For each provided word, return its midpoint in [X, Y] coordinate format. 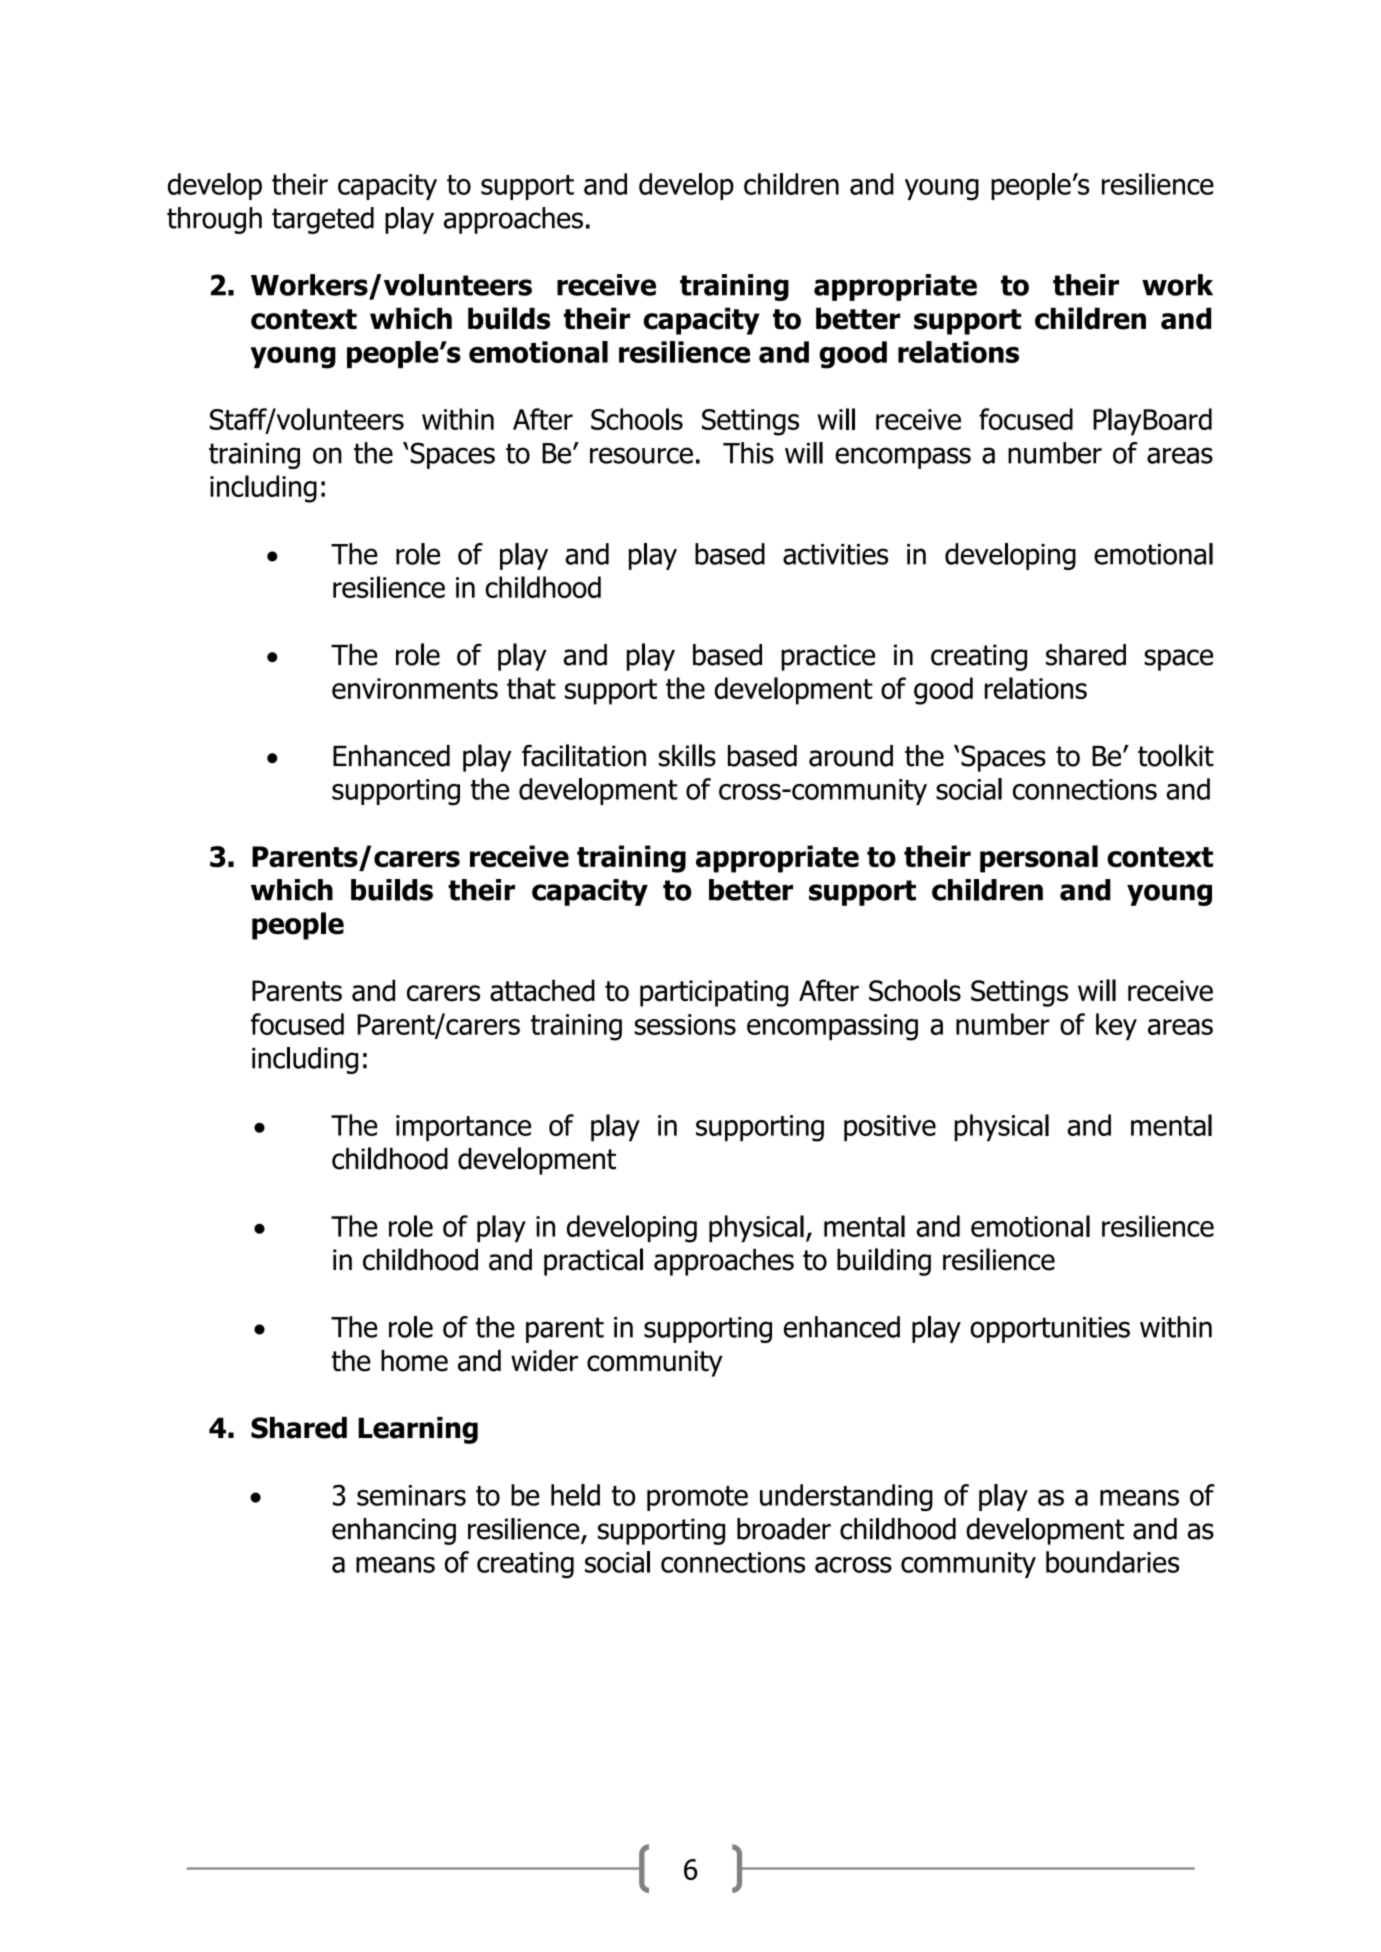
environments [415, 688]
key [1116, 1026]
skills [687, 755]
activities [835, 554]
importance [463, 1128]
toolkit [1176, 755]
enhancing [394, 1531]
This [748, 453]
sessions [685, 1024]
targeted [323, 220]
